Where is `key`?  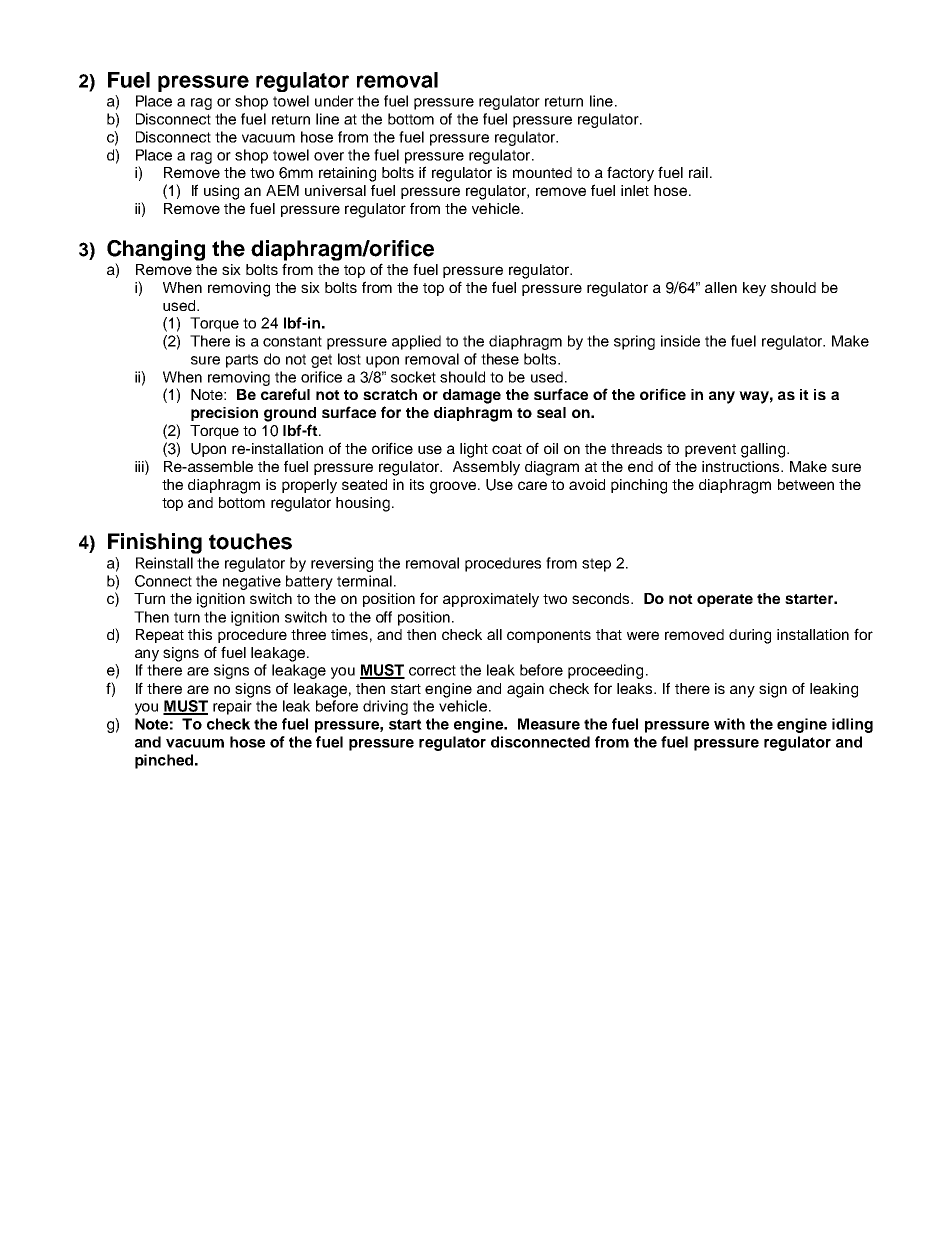 key is located at coordinates (754, 289).
